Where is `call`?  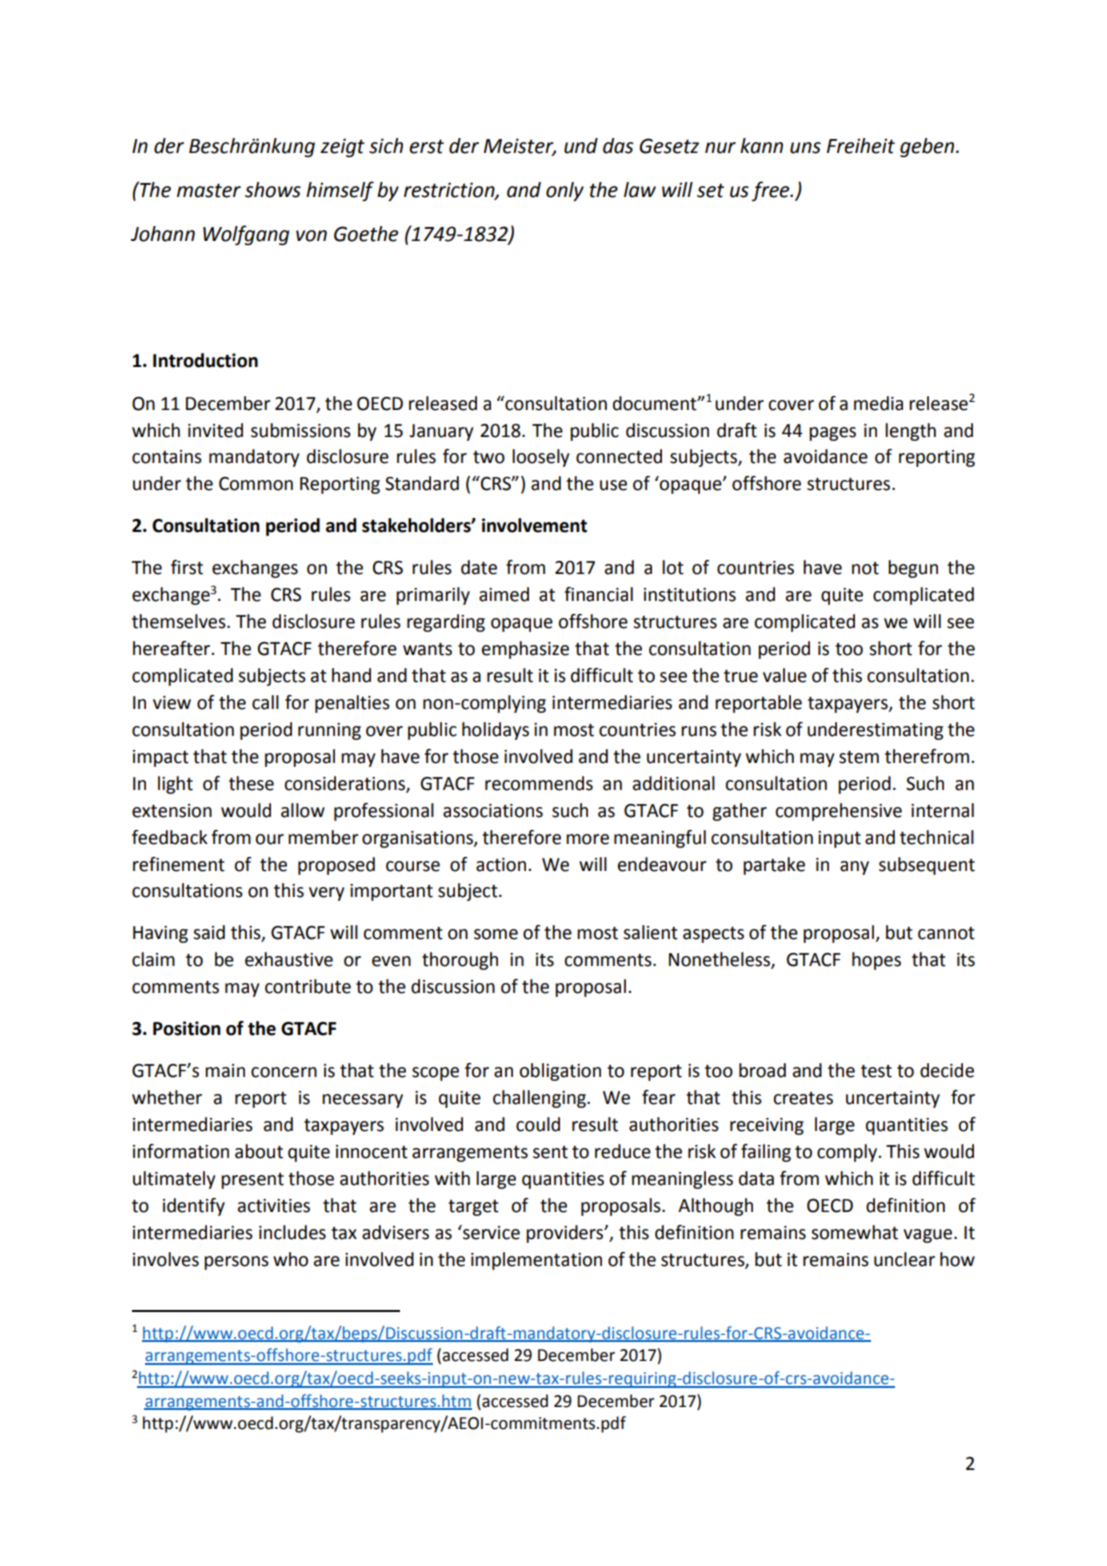
call is located at coordinates (265, 702).
